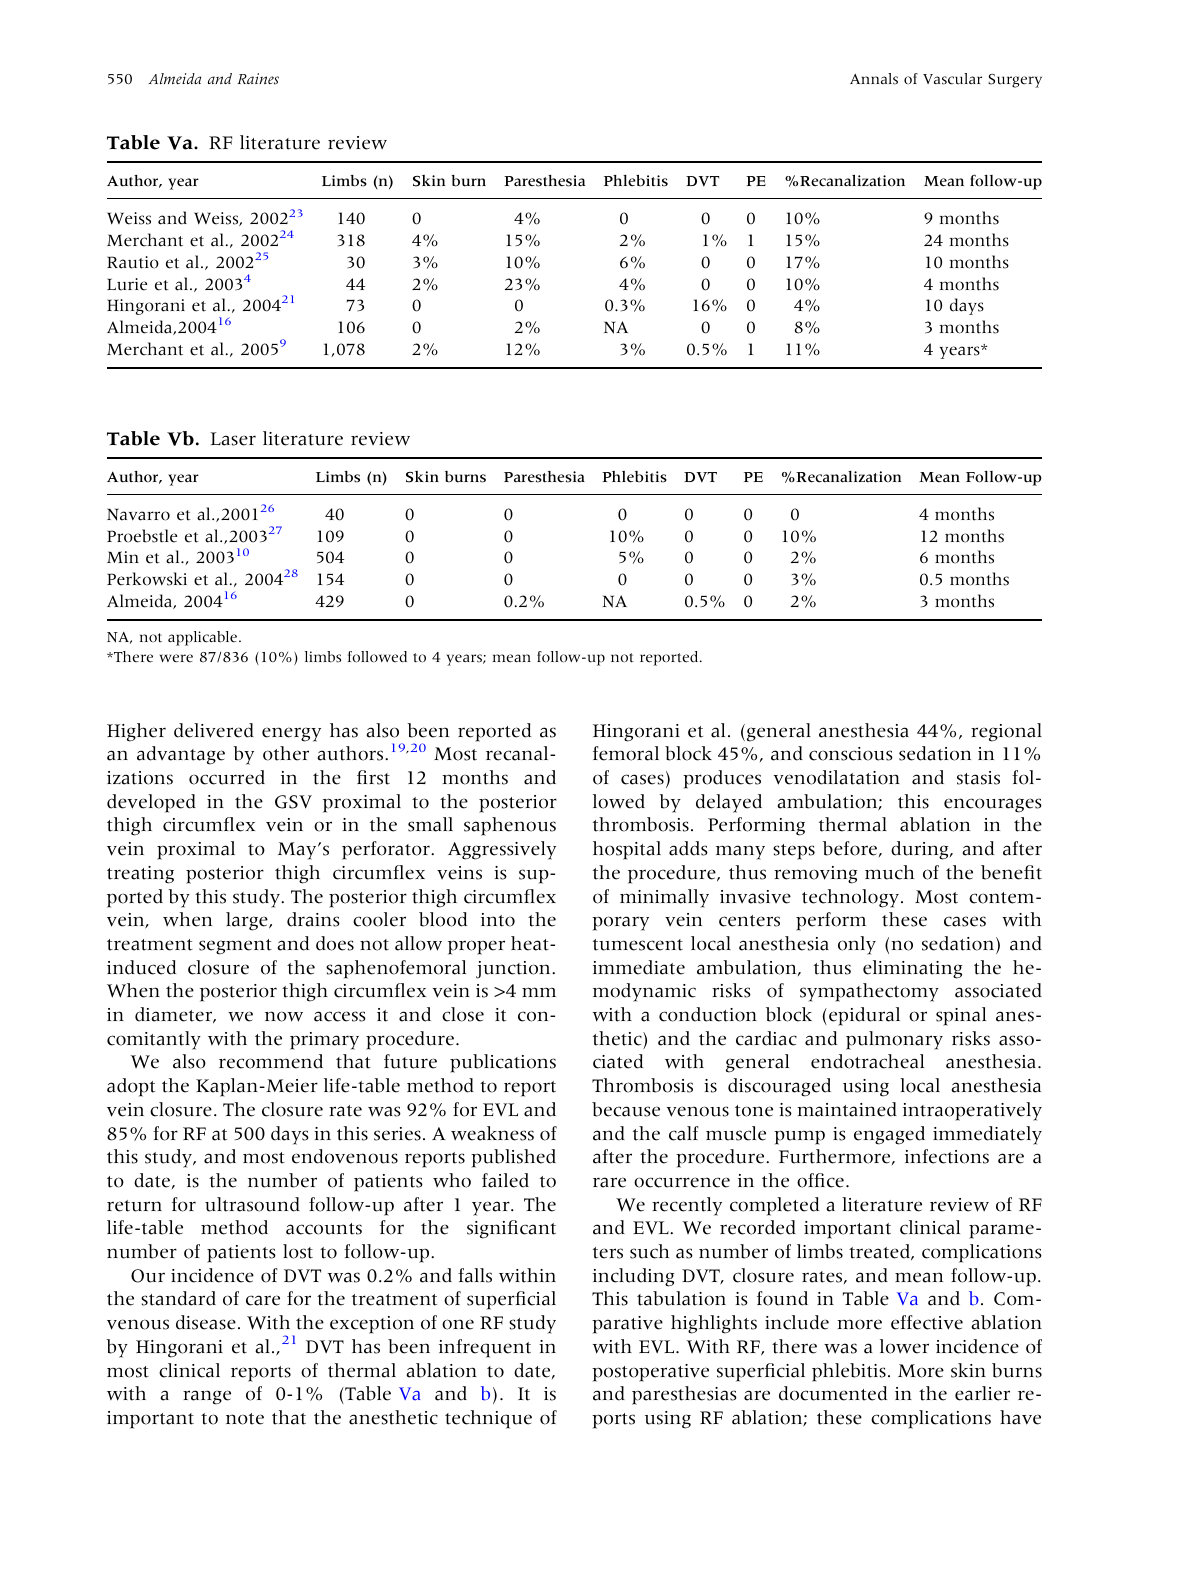 The height and width of the screenshot is (1570, 1177). What do you see at coordinates (207, 1397) in the screenshot?
I see `range` at bounding box center [207, 1397].
